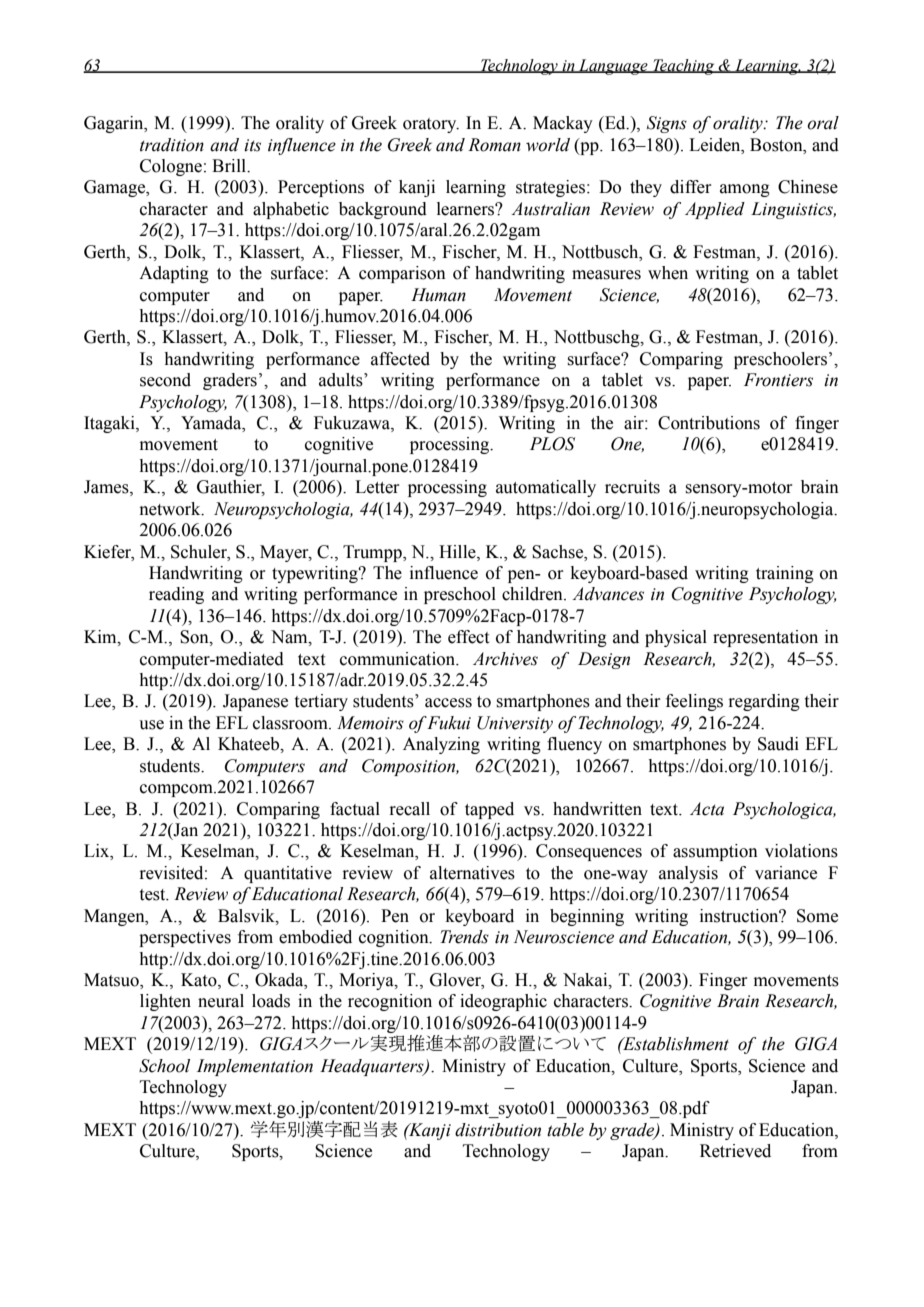  I want to click on oratory, so click(431, 125).
